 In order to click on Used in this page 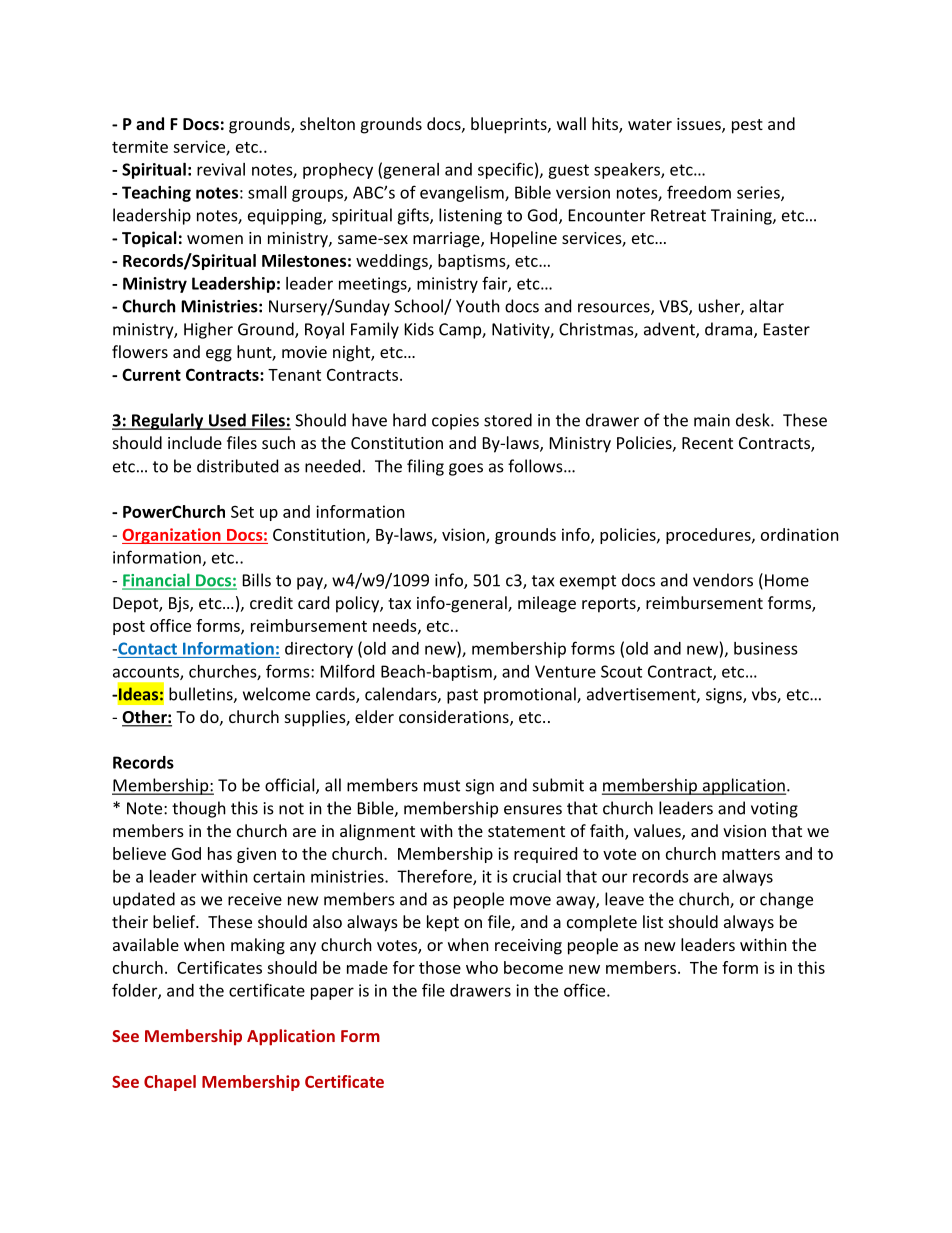, I will do `click(227, 421)`.
